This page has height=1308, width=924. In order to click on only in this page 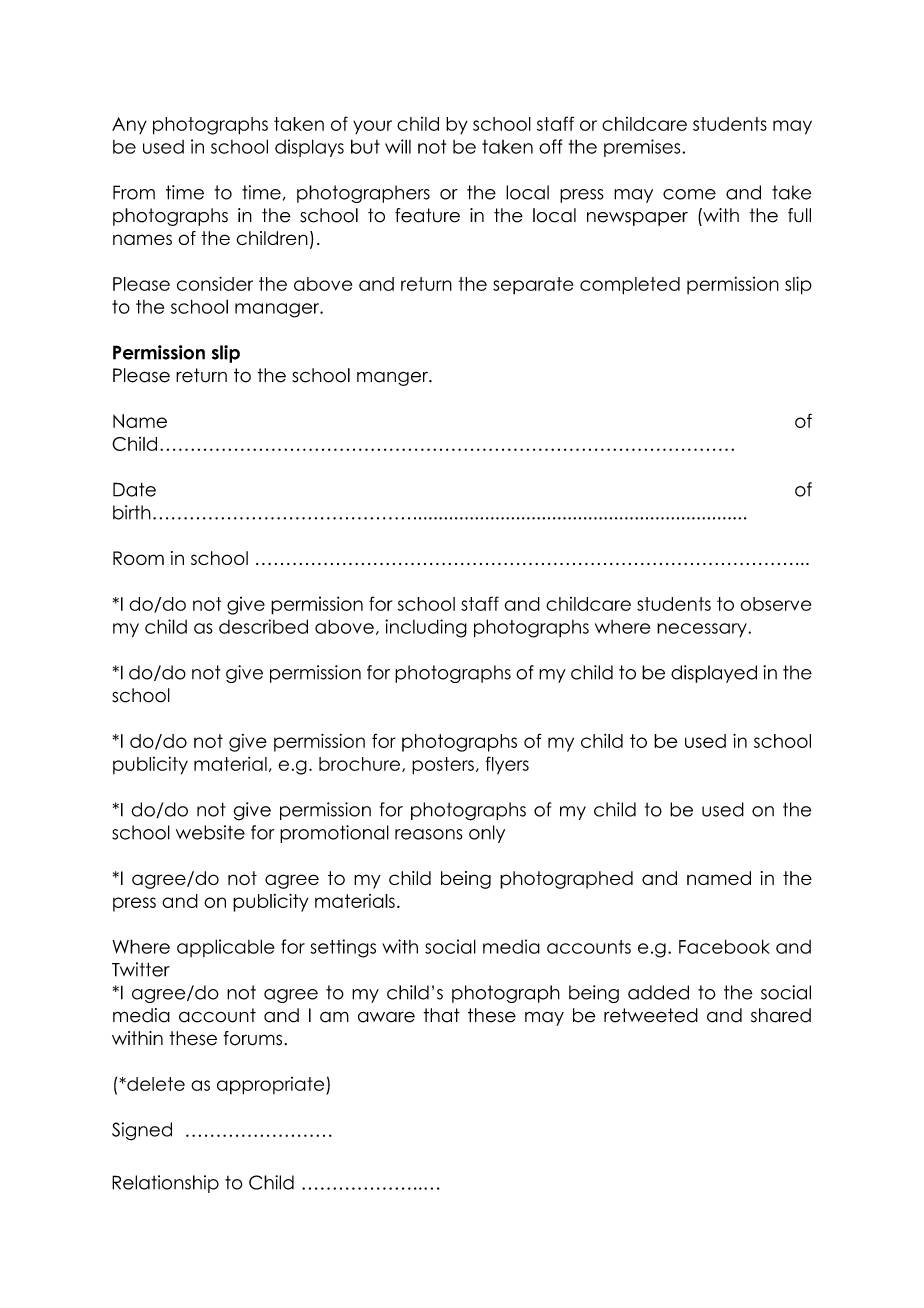, I will do `click(487, 834)`.
